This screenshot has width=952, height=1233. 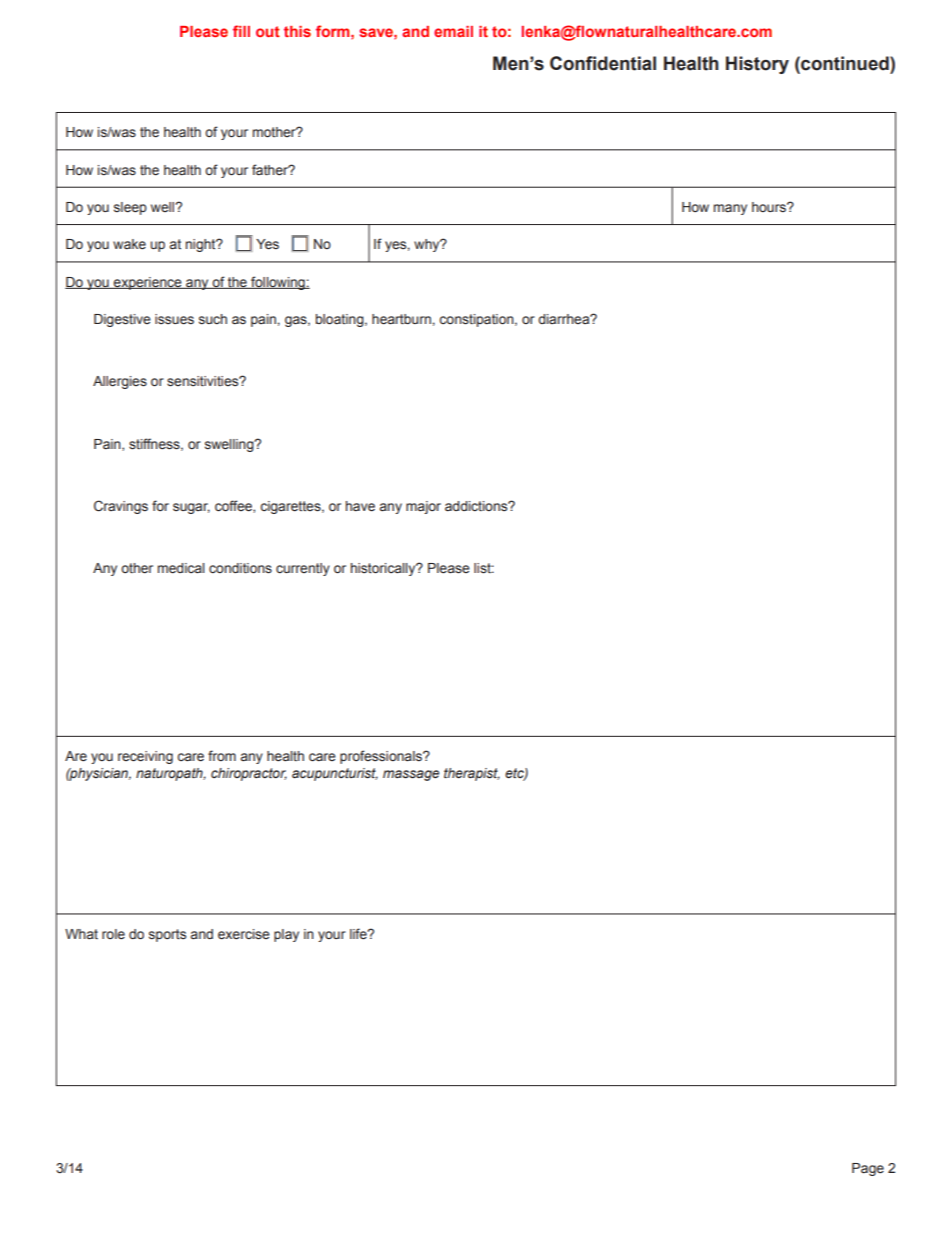 What do you see at coordinates (757, 65) in the screenshot?
I see `History` at bounding box center [757, 65].
